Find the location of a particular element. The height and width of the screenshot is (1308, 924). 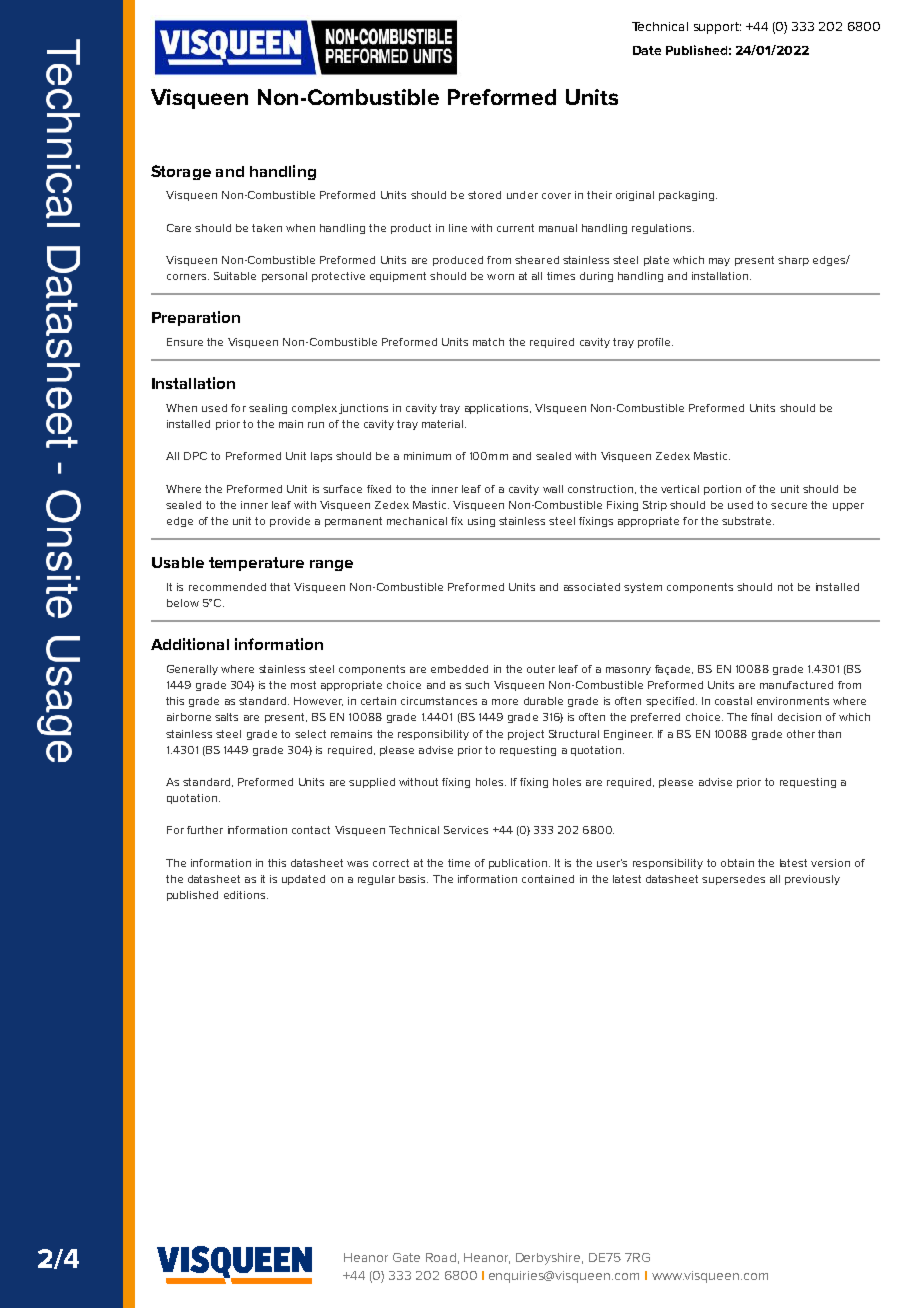

most is located at coordinates (303, 685).
